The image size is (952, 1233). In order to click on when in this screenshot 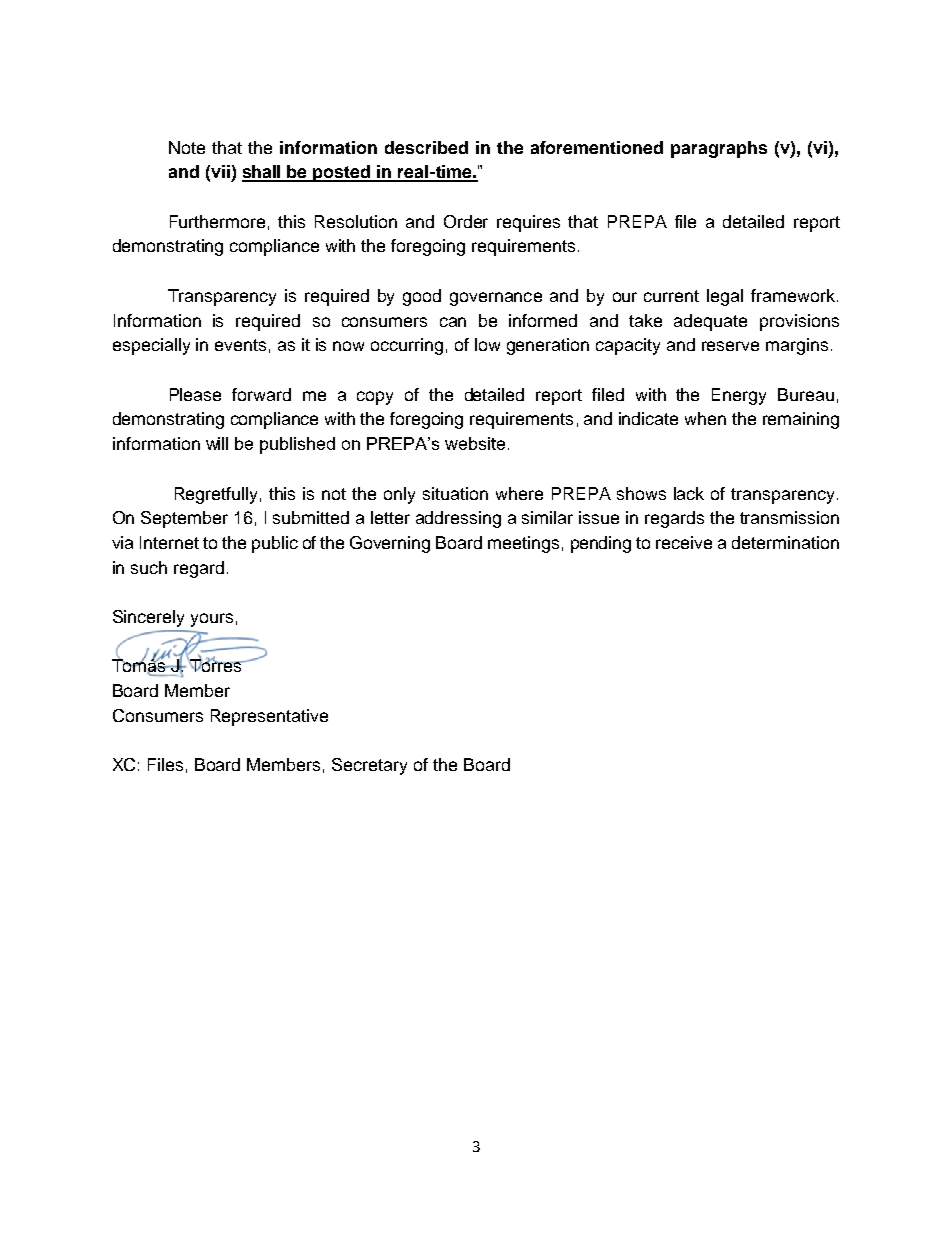, I will do `click(705, 418)`.
